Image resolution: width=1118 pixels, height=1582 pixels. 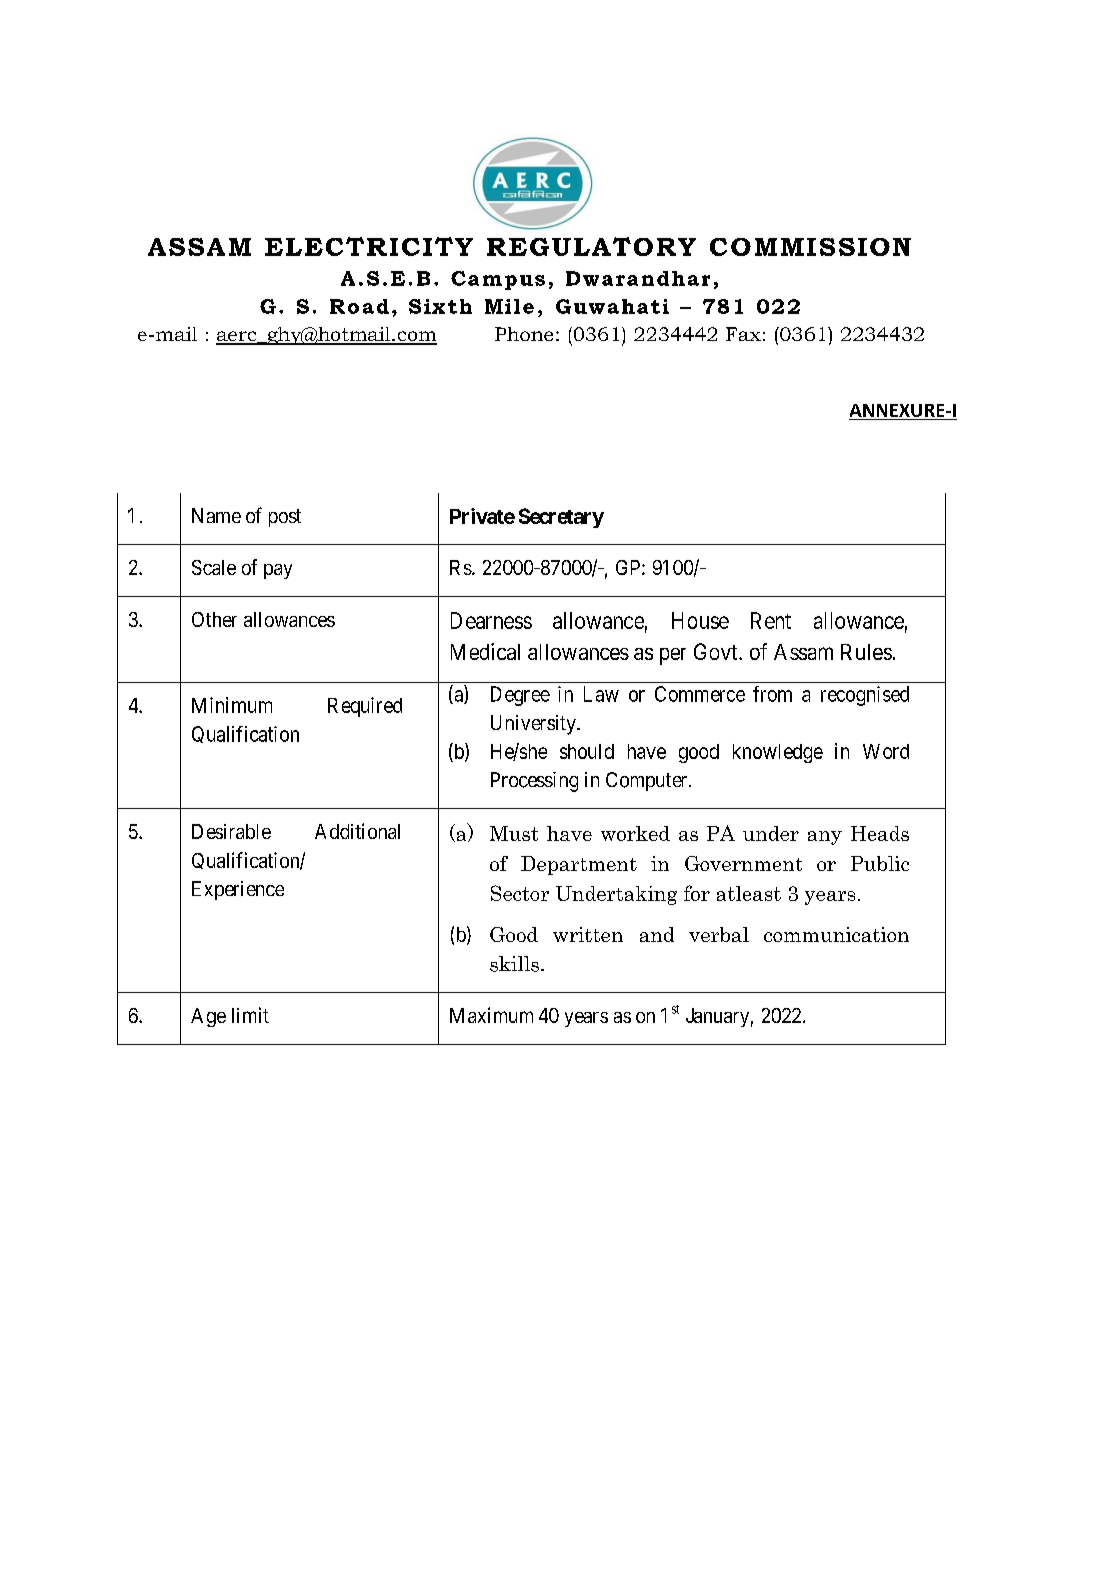 What do you see at coordinates (591, 246) in the screenshot?
I see `REGULATORY` at bounding box center [591, 246].
